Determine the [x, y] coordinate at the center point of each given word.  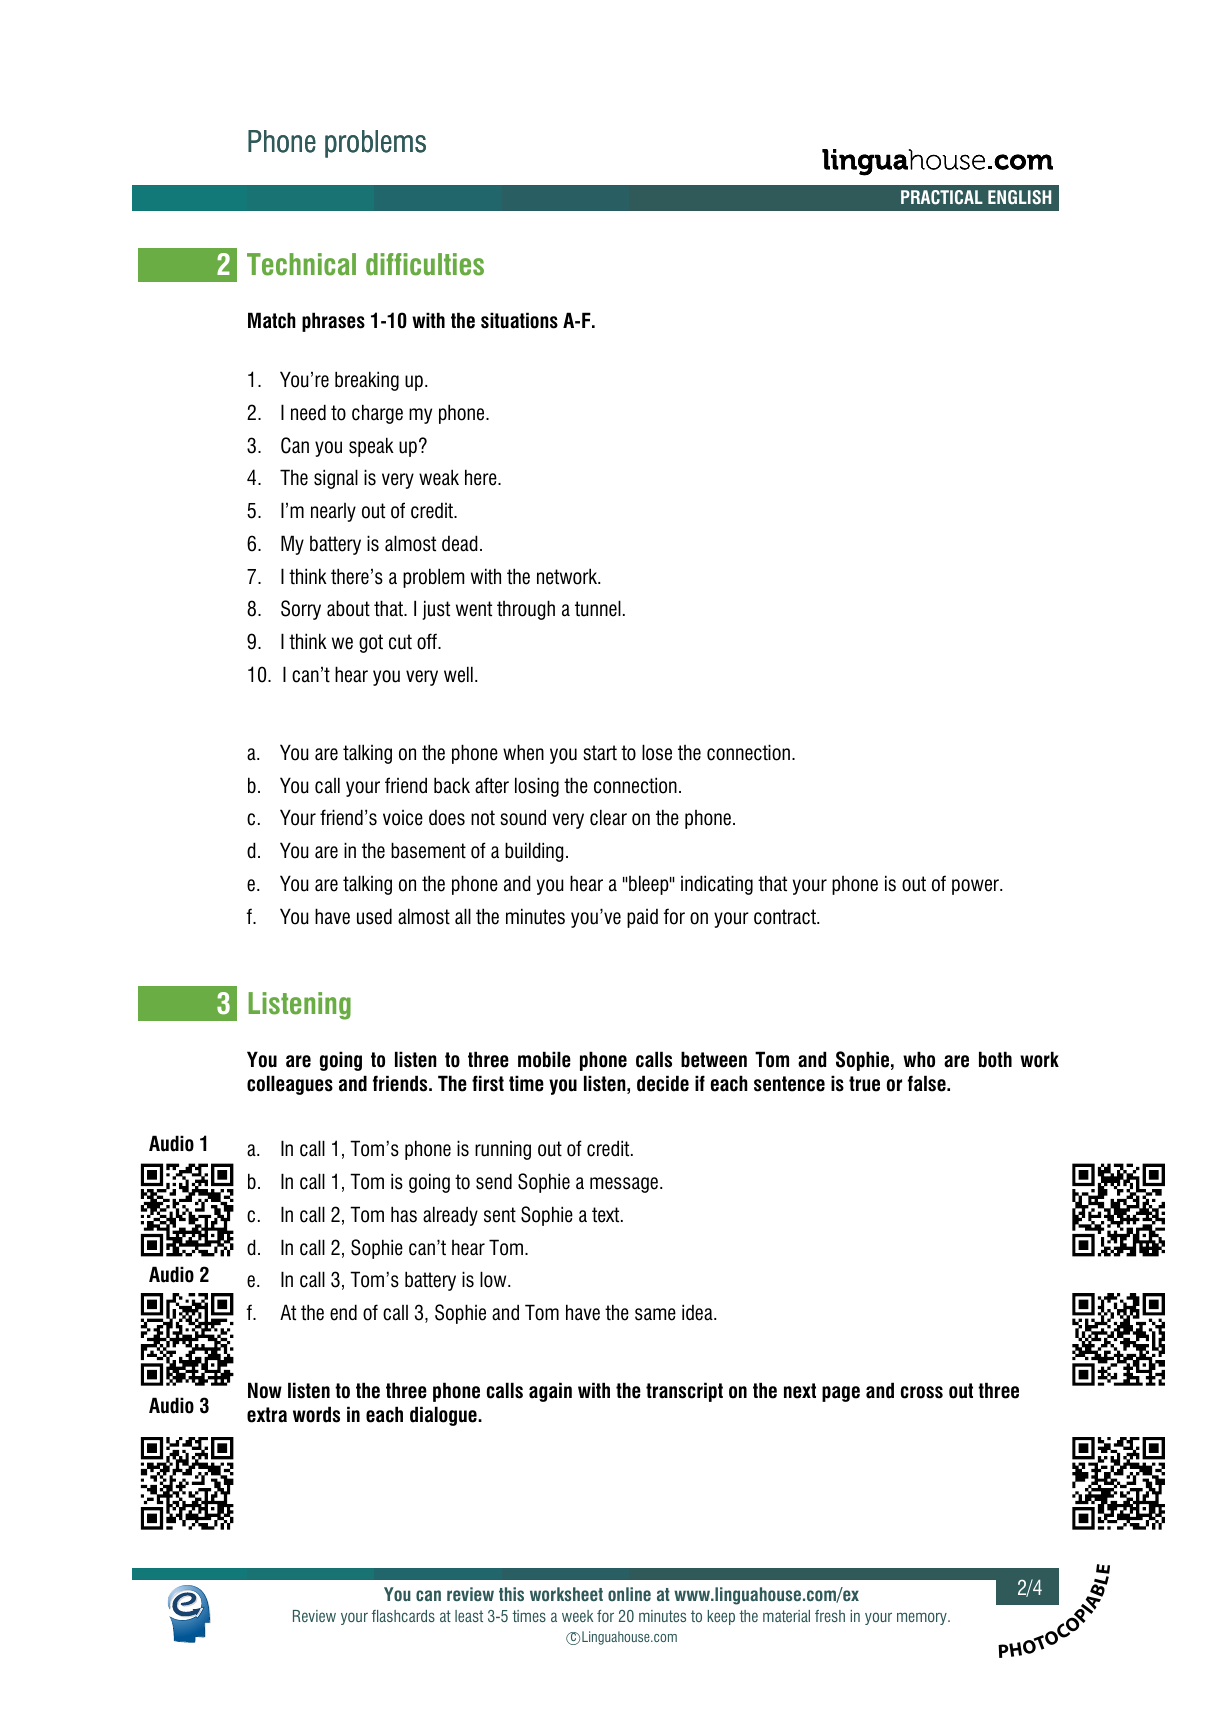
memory [923, 1618]
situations [519, 320]
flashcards [403, 1616]
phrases [333, 322]
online [629, 1594]
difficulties [425, 264]
